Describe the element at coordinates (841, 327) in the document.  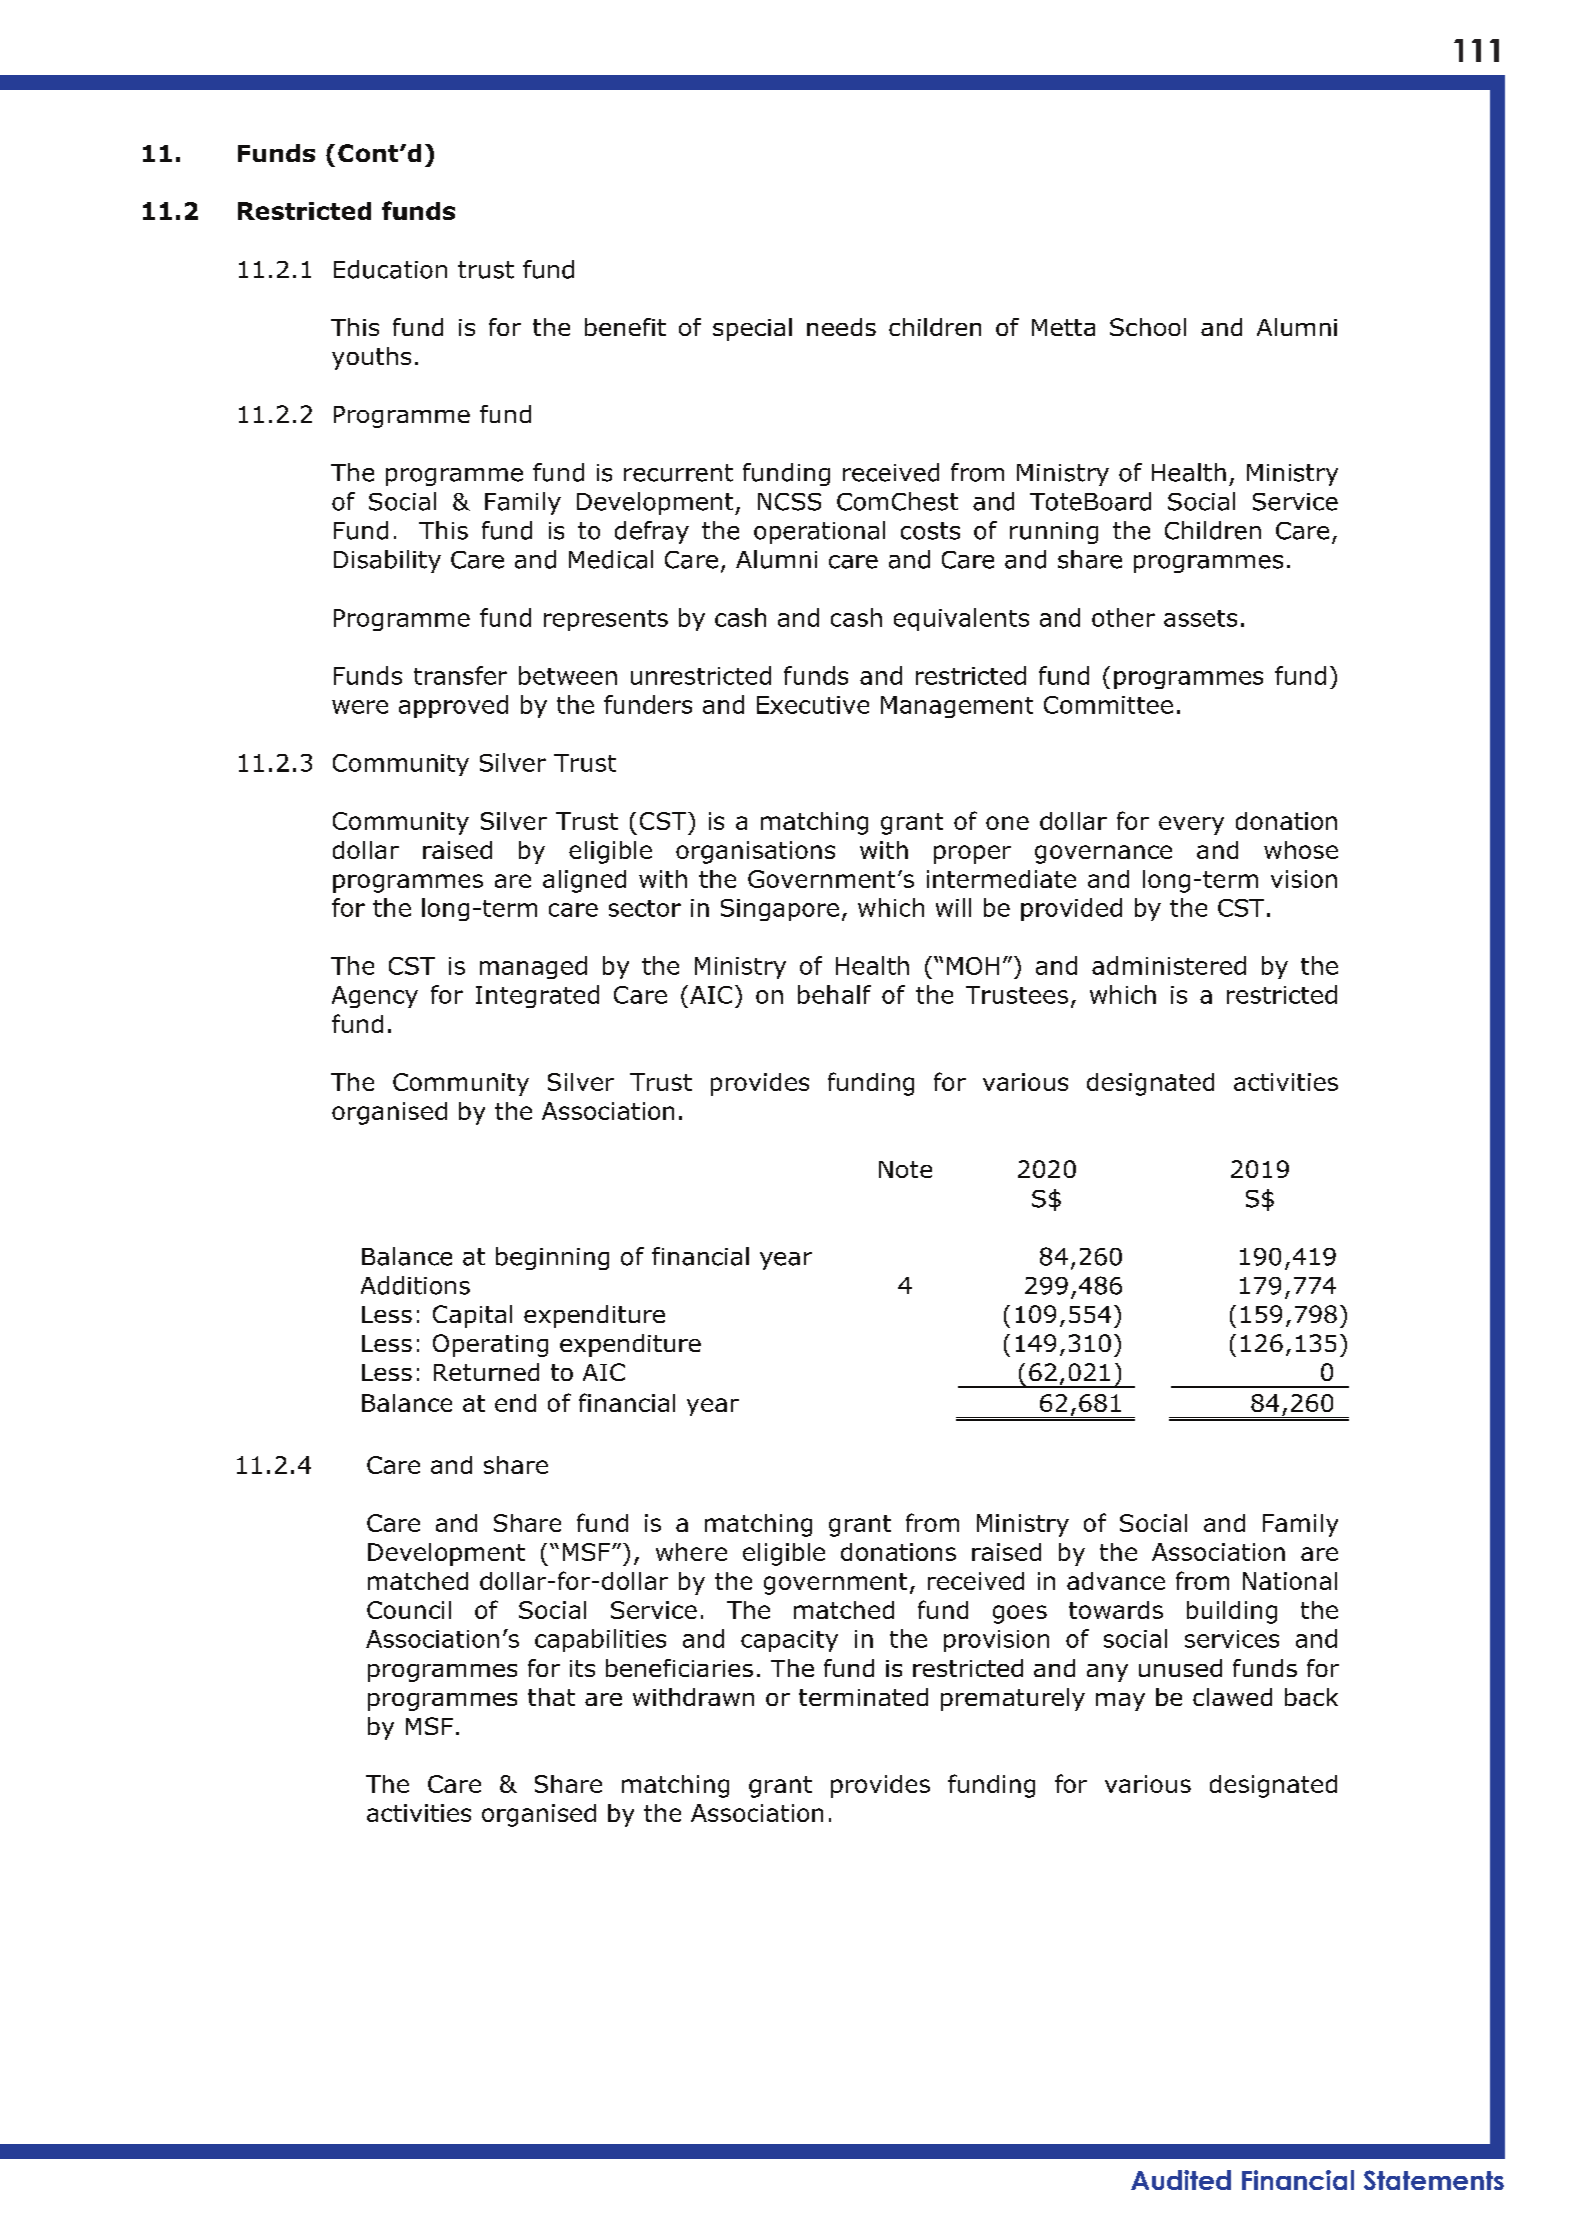
I see `needs` at that location.
